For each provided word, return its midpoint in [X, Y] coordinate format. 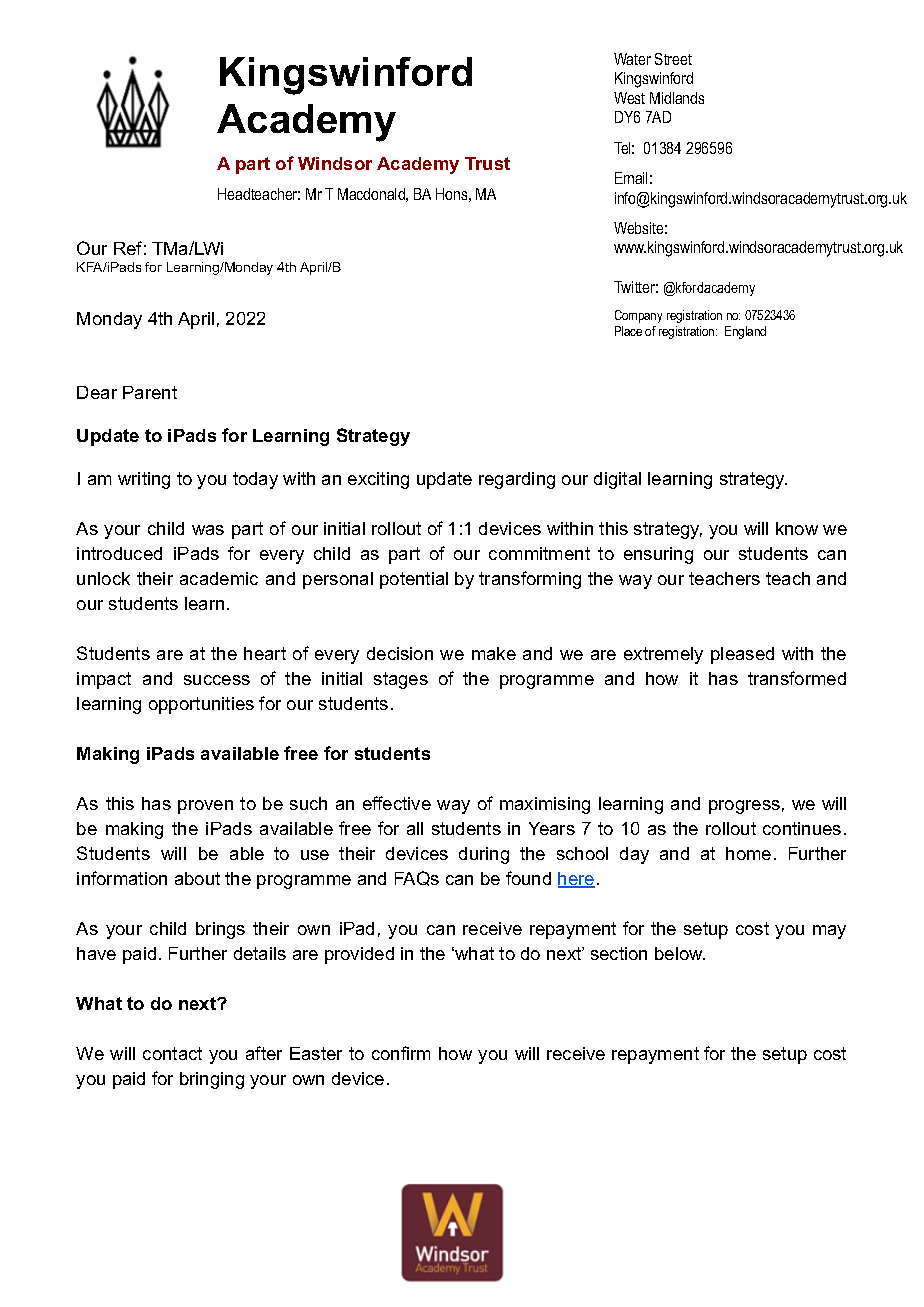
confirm [401, 1053]
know [797, 528]
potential [414, 580]
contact [172, 1053]
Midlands [677, 98]
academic [219, 578]
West [629, 98]
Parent [150, 392]
